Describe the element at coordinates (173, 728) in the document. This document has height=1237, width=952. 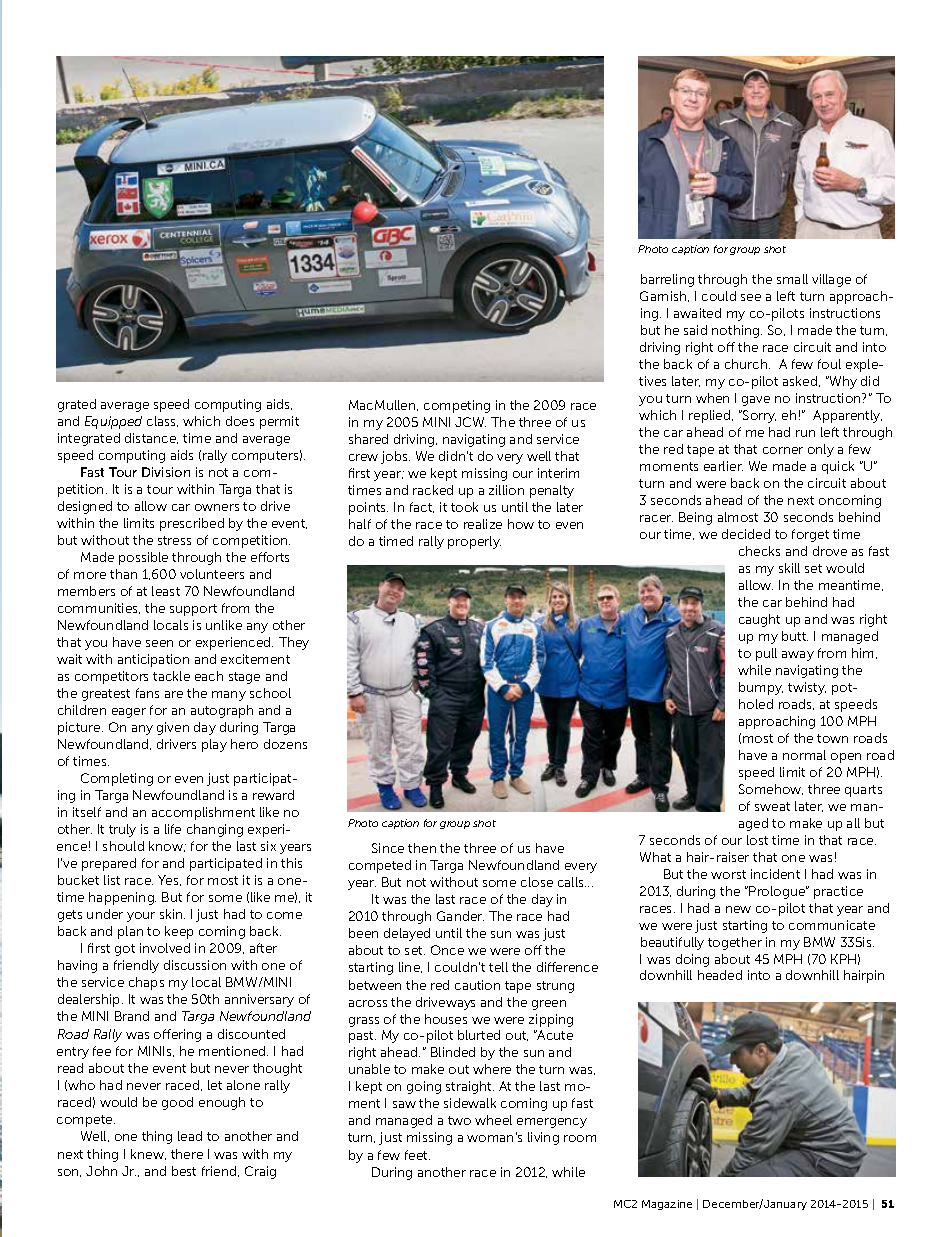
I see `given` at that location.
